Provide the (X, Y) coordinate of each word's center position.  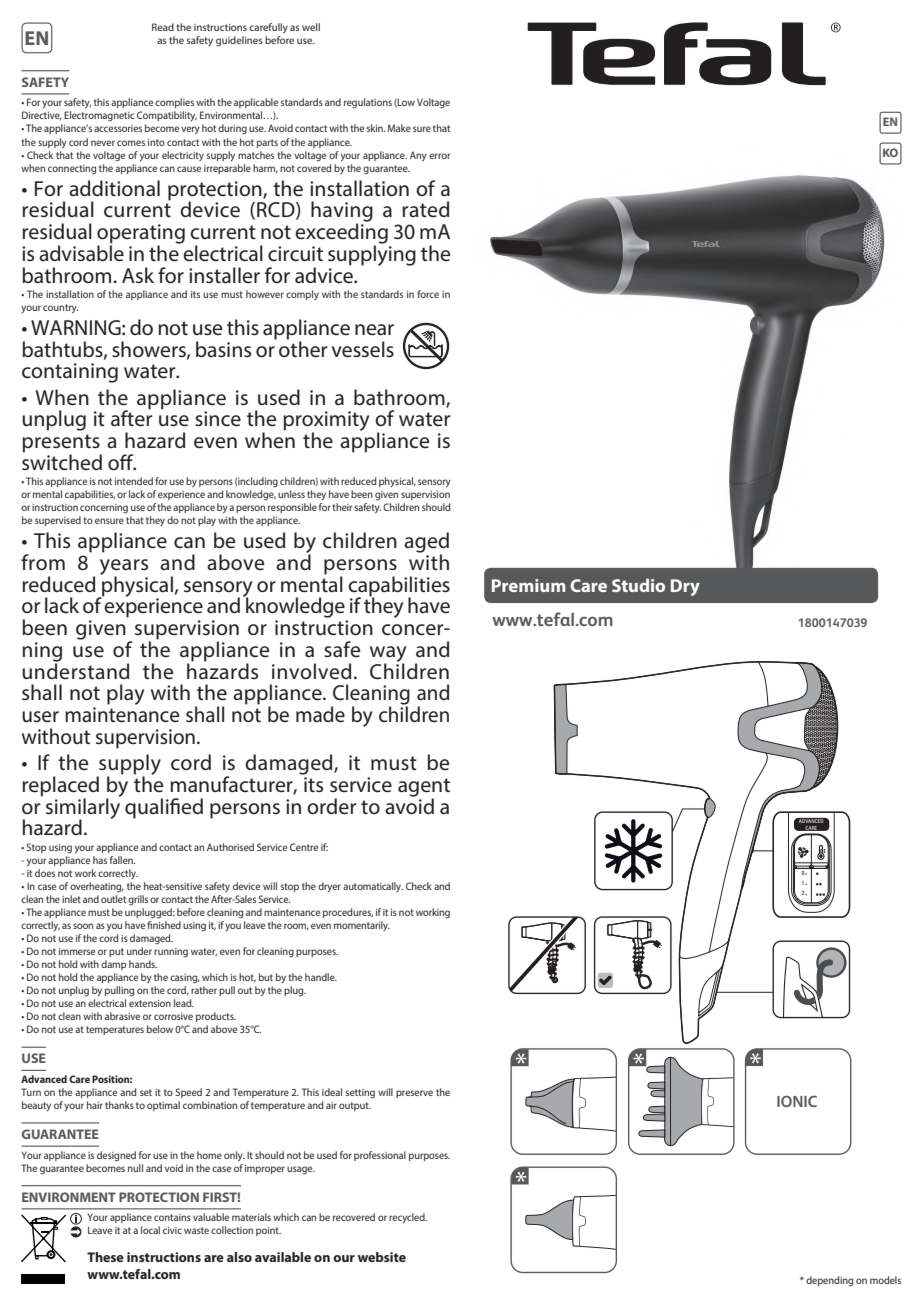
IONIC (797, 1101)
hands (143, 964)
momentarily (362, 926)
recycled (408, 1218)
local (150, 1230)
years (124, 568)
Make (399, 128)
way (388, 655)
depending (829, 1281)
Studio (638, 585)
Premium (529, 585)
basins (223, 349)
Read (163, 27)
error (439, 156)
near (374, 330)
